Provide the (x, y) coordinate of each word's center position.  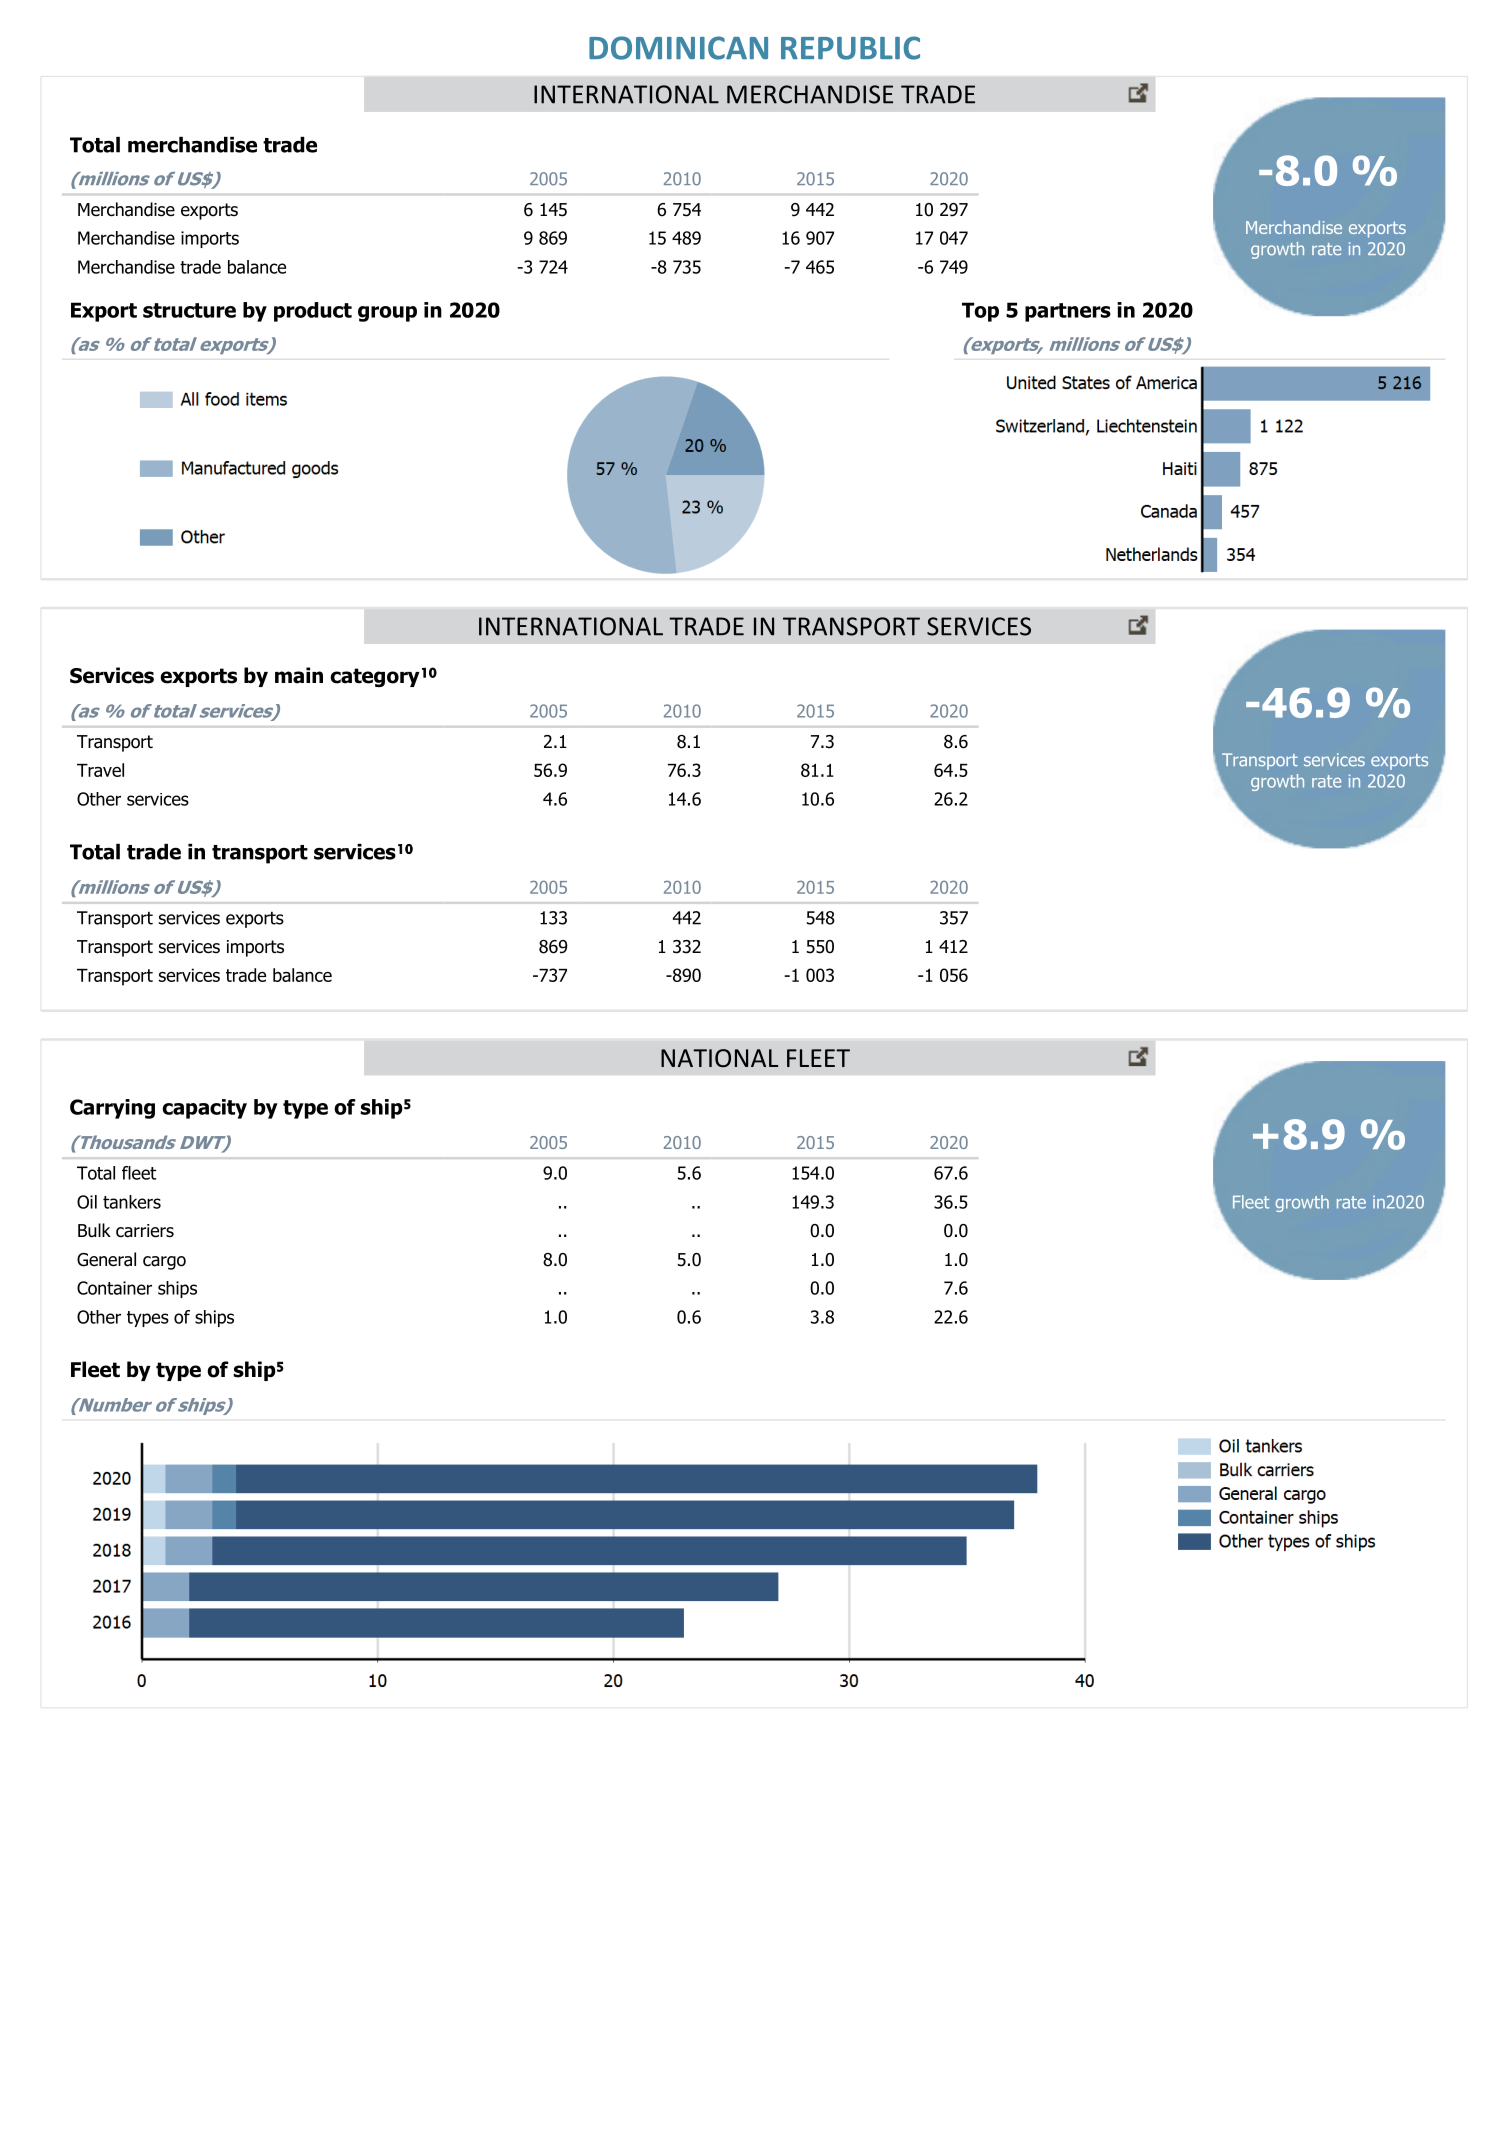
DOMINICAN (678, 48)
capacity (204, 1109)
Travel (100, 770)
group (387, 314)
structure (189, 310)
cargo (164, 1263)
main (299, 675)
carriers (145, 1231)
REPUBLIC (850, 48)
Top (980, 312)
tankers (132, 1202)
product (313, 312)
